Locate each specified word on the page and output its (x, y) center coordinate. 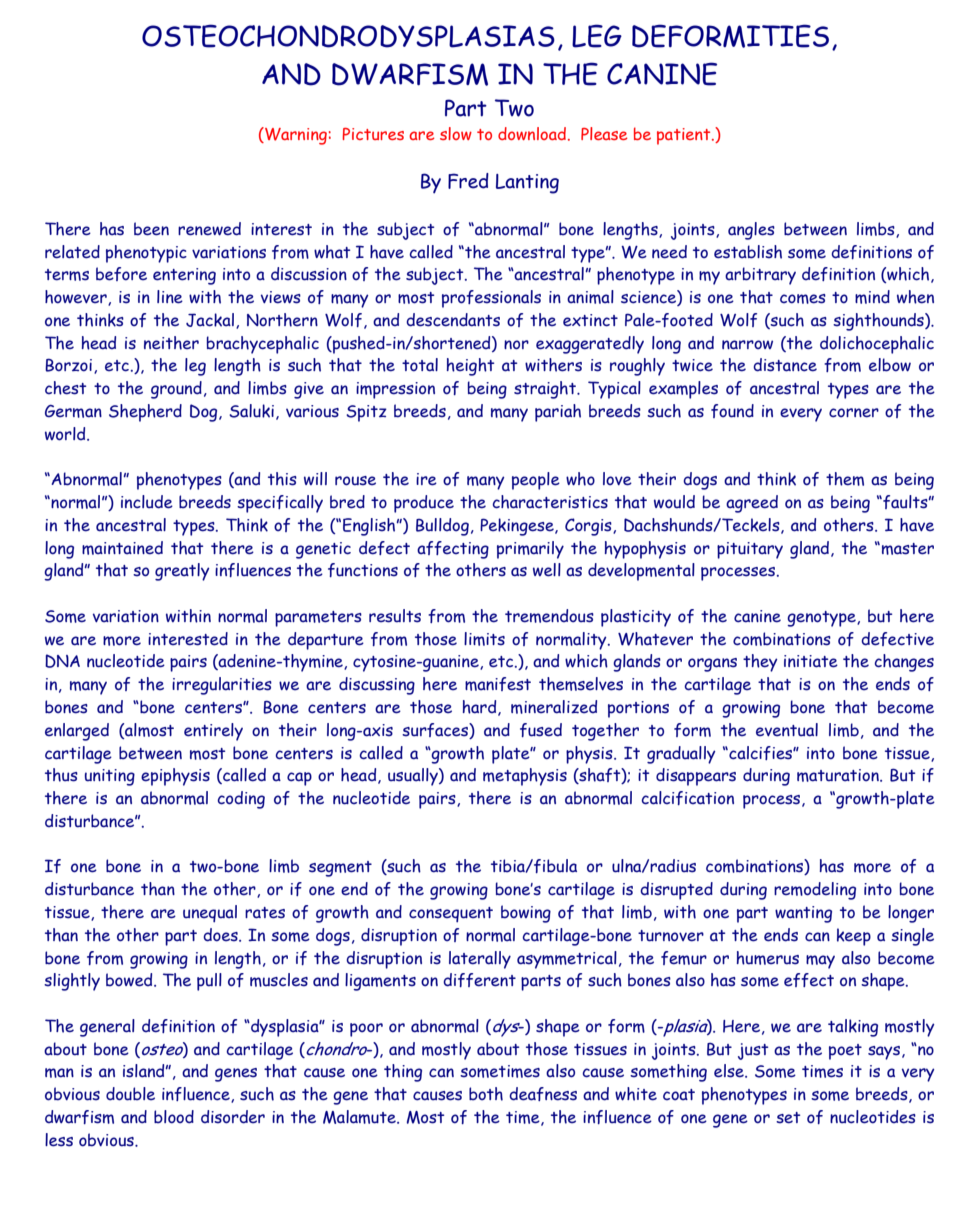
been (151, 229)
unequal (210, 914)
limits (484, 639)
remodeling (815, 891)
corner (854, 413)
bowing (526, 914)
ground (176, 390)
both (486, 1094)
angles (751, 231)
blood (174, 1117)
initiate (811, 661)
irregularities (222, 686)
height (470, 367)
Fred (468, 181)
